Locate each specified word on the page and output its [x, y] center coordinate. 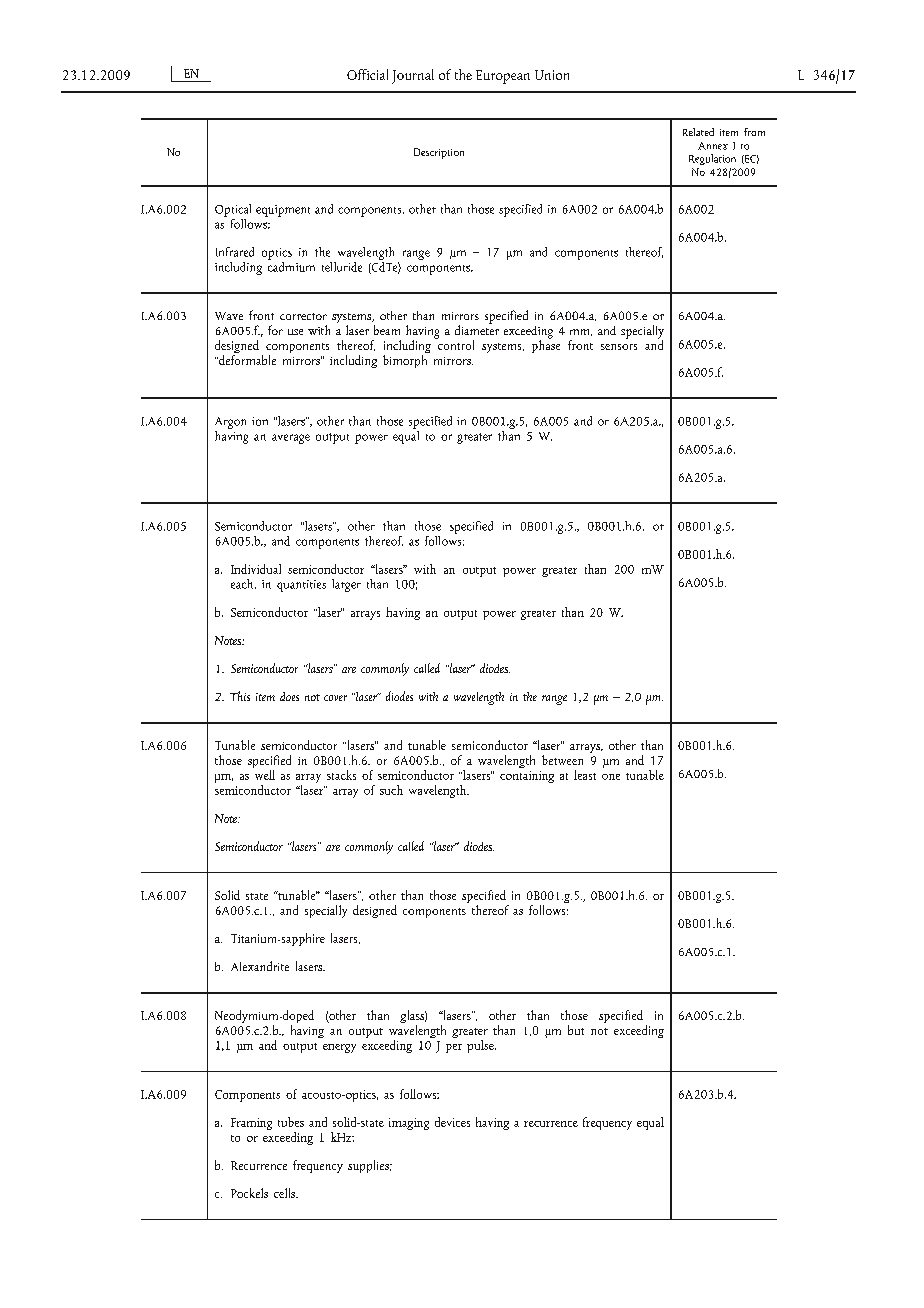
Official [367, 74]
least [585, 775]
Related [698, 132]
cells [285, 1193]
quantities [301, 586]
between [562, 760]
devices [452, 1122]
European [503, 77]
